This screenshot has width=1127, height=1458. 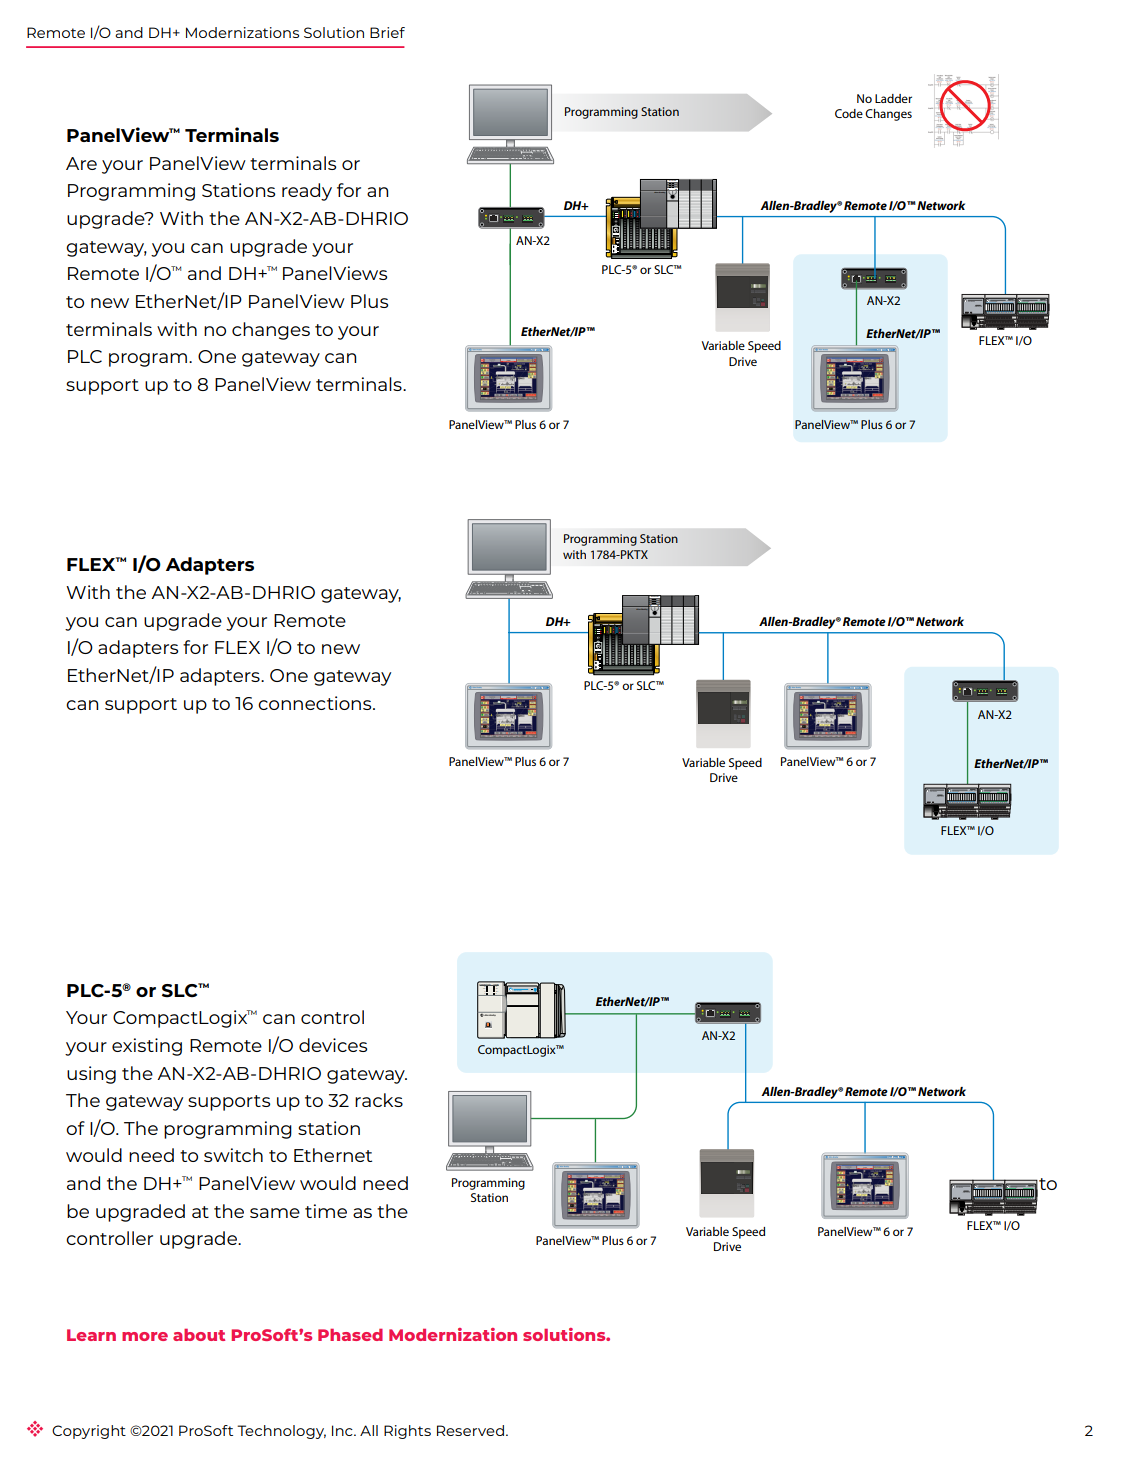 I want to click on about, so click(x=199, y=1335).
